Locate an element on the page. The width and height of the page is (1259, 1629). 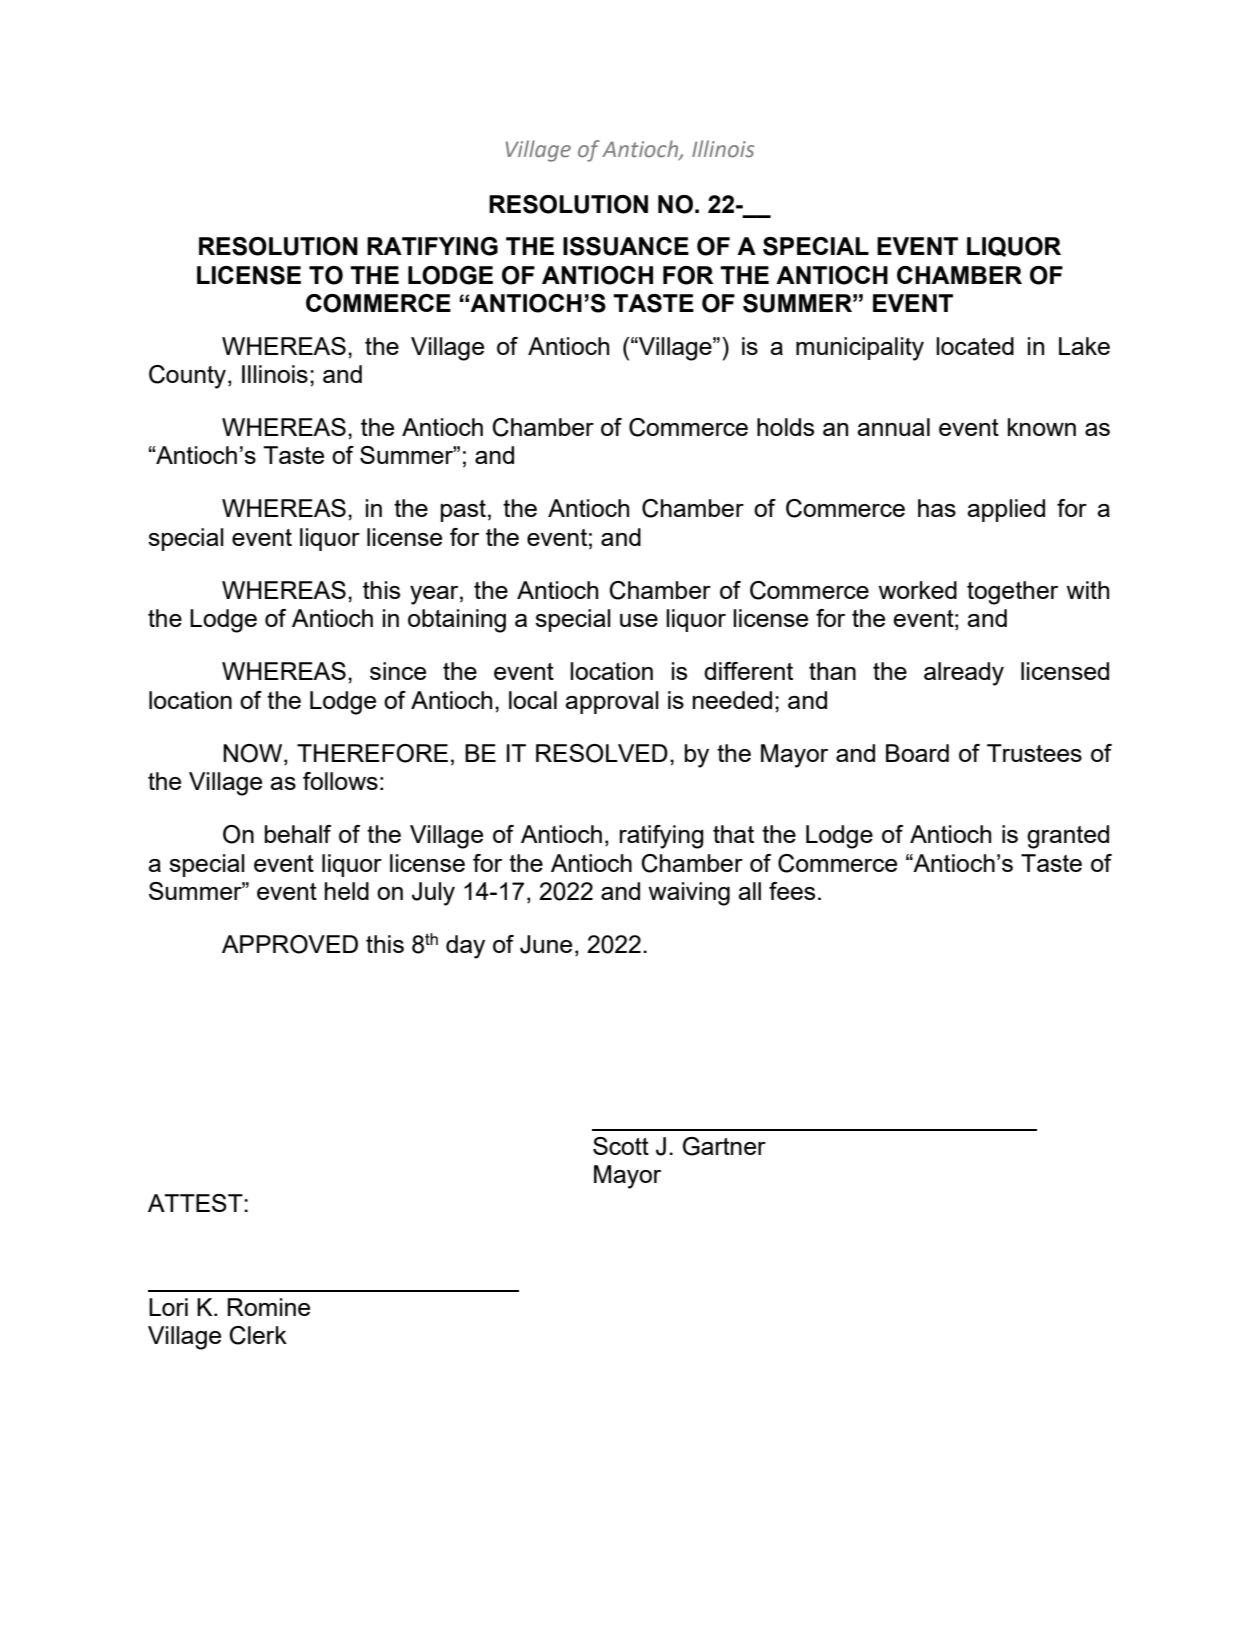
follows is located at coordinates (340, 781).
